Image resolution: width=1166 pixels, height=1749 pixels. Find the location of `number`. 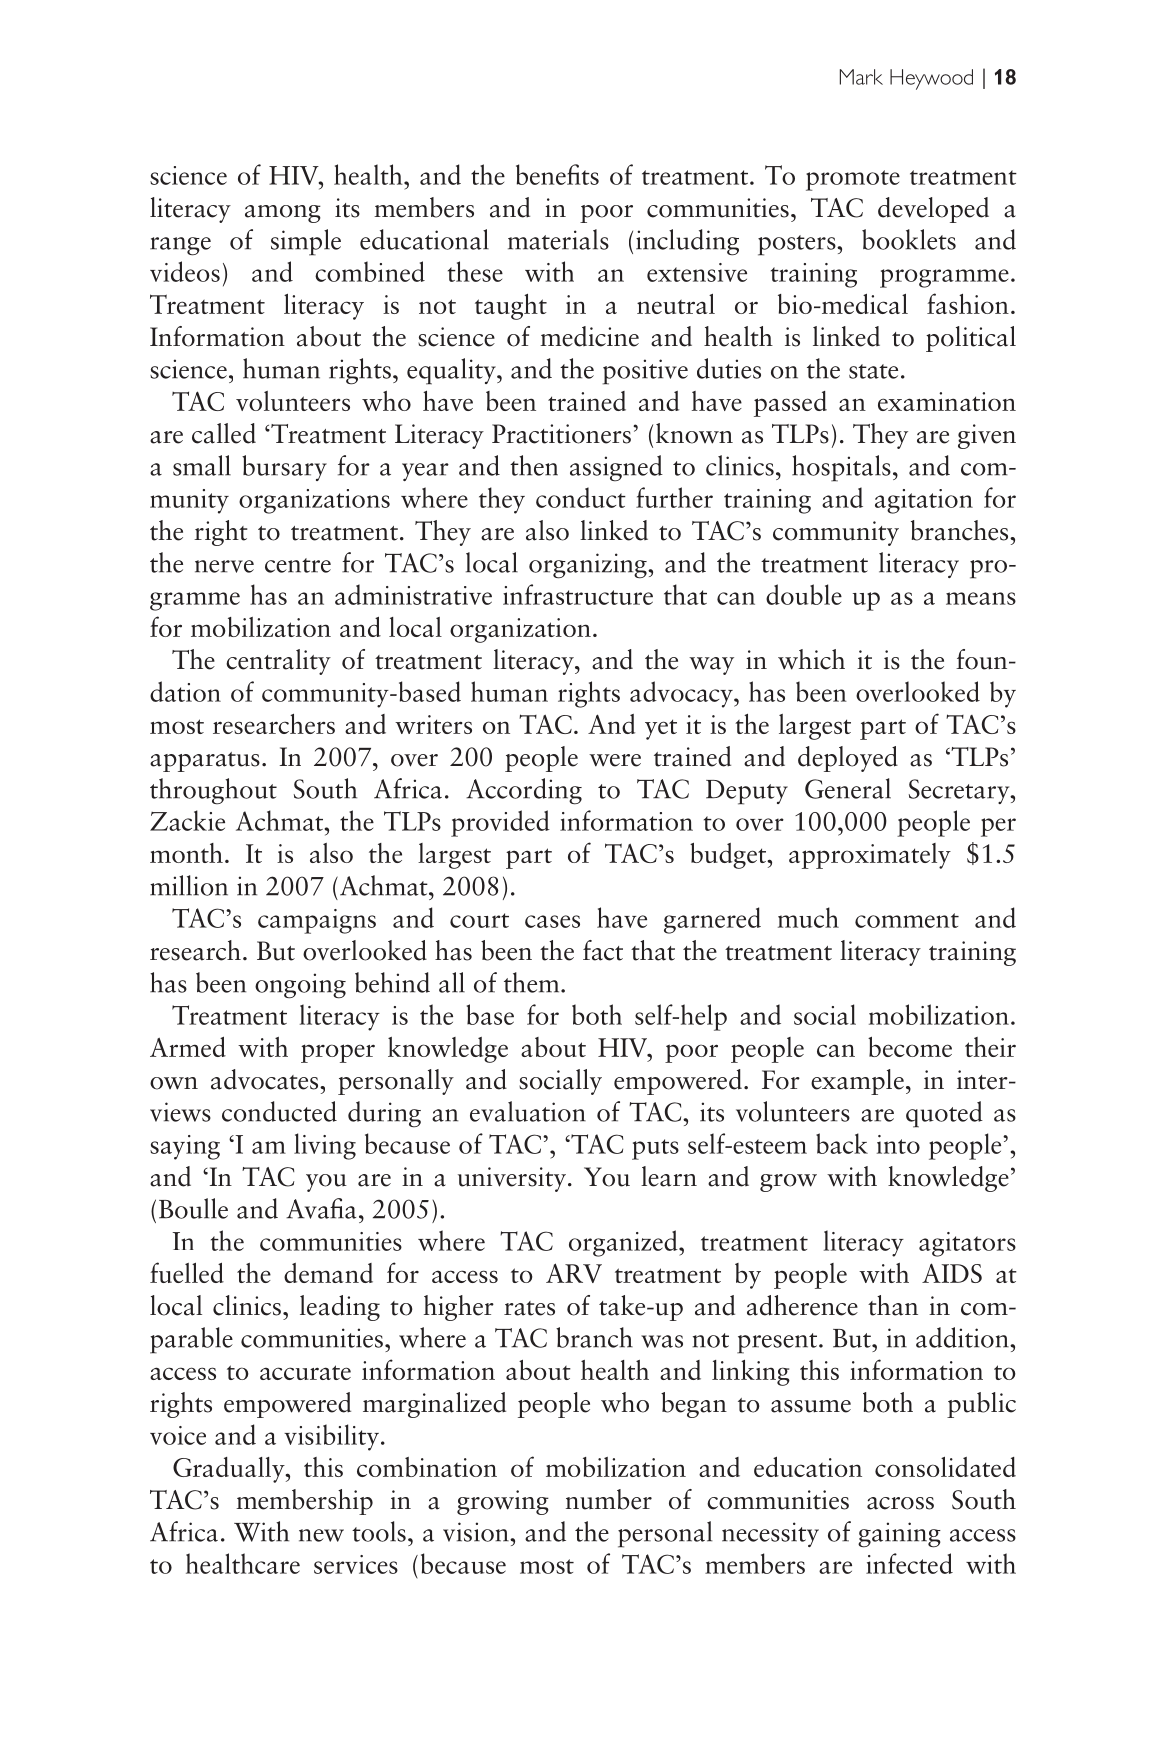

number is located at coordinates (609, 1499).
